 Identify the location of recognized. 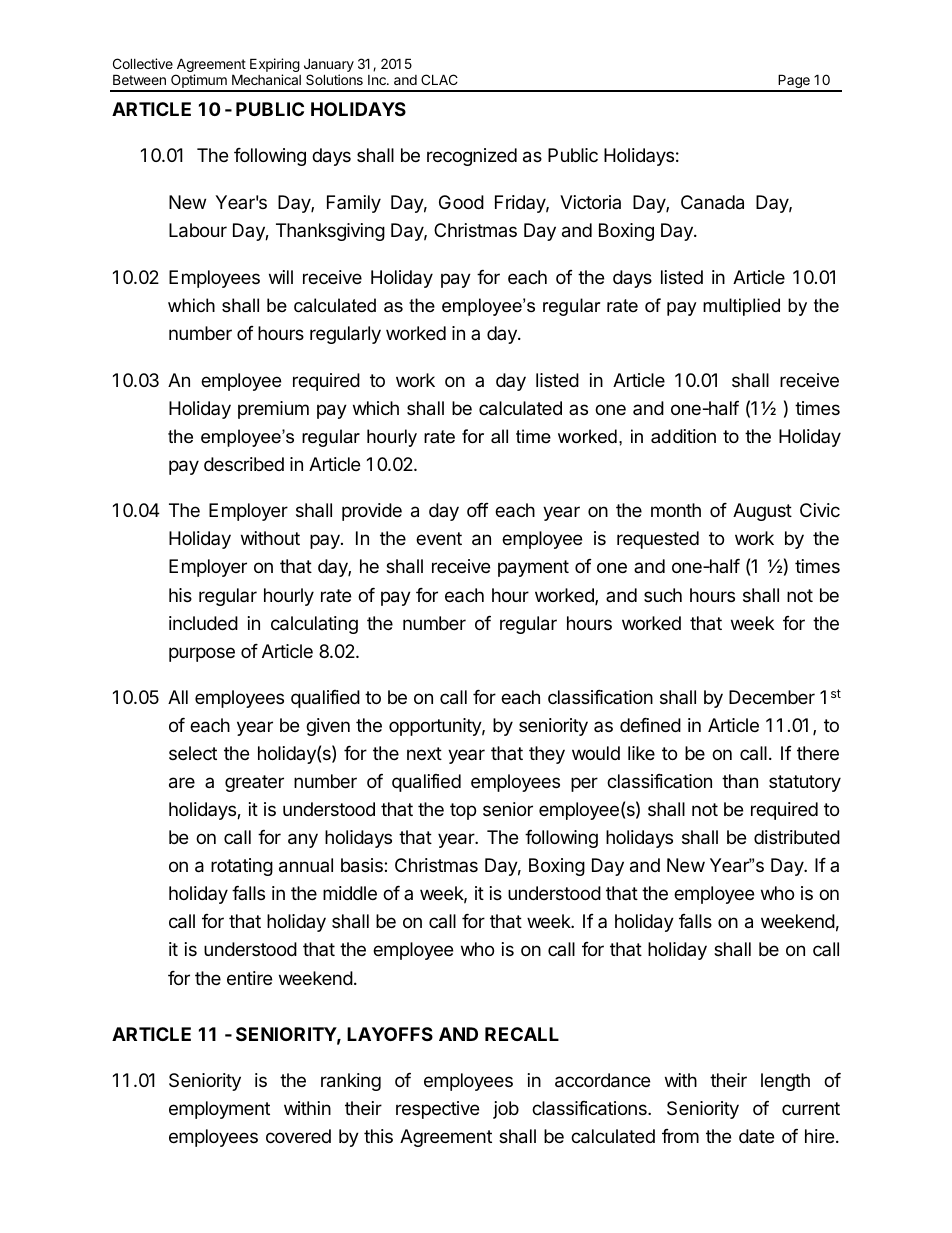
(472, 157).
